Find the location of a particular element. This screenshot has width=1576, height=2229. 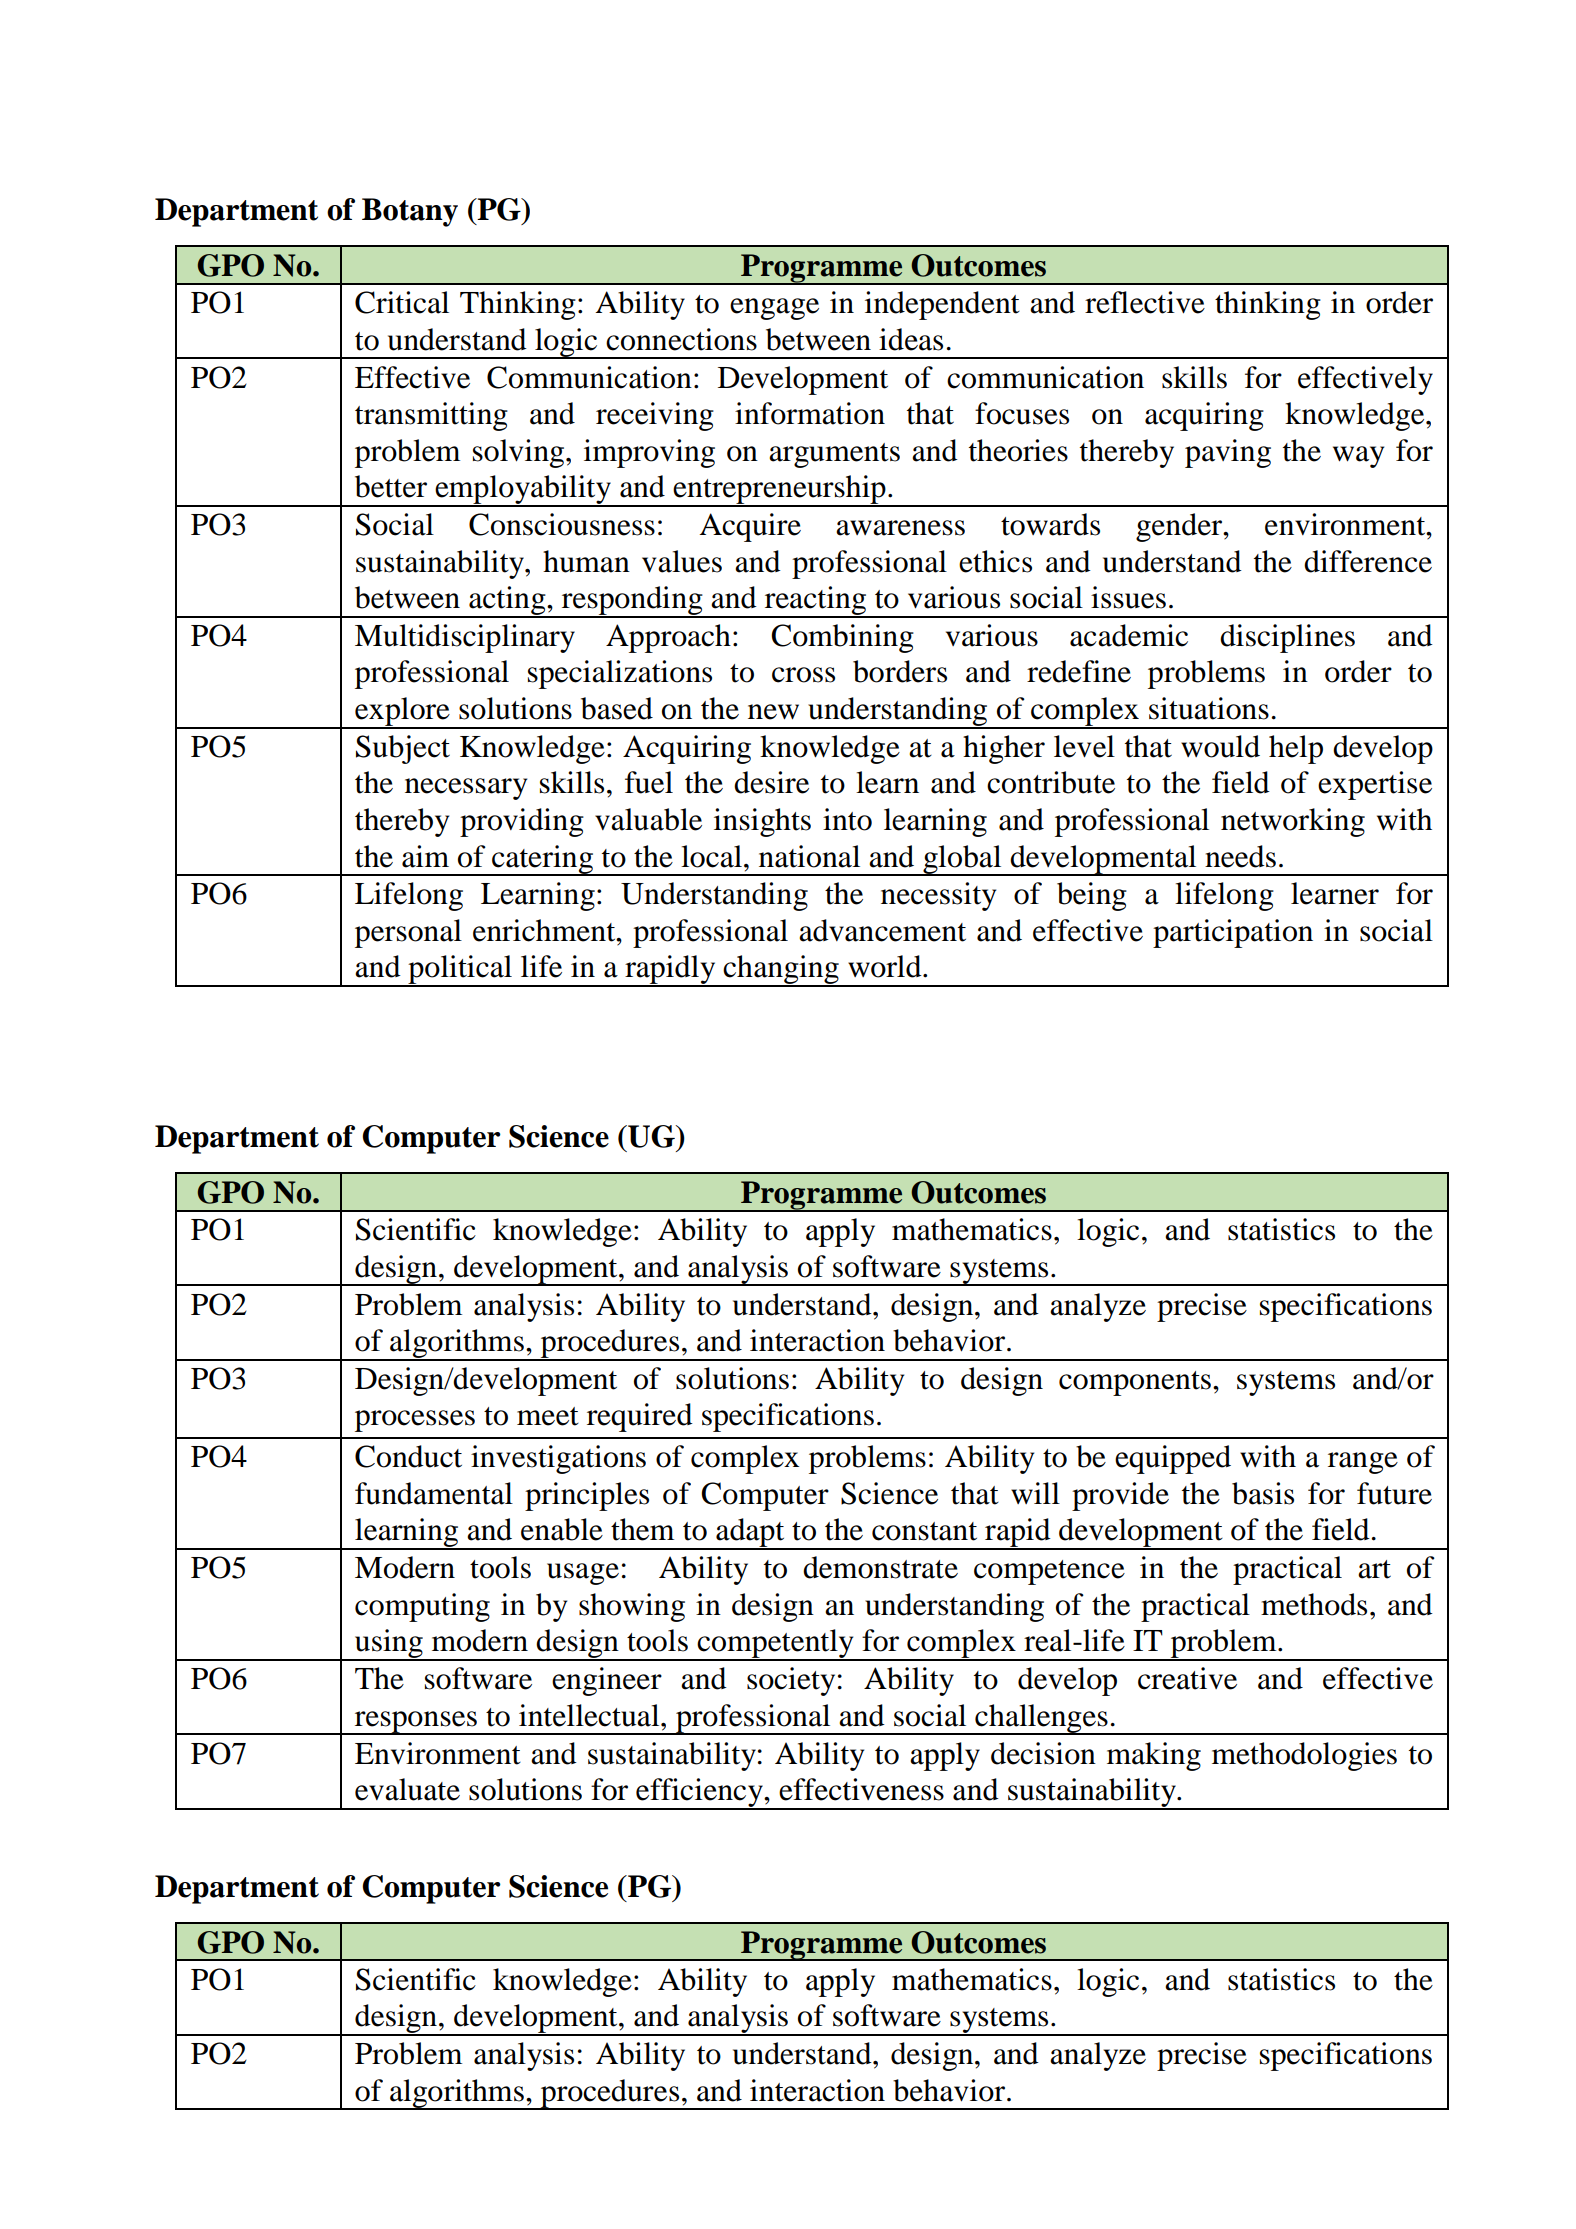

intellectual is located at coordinates (590, 1715).
